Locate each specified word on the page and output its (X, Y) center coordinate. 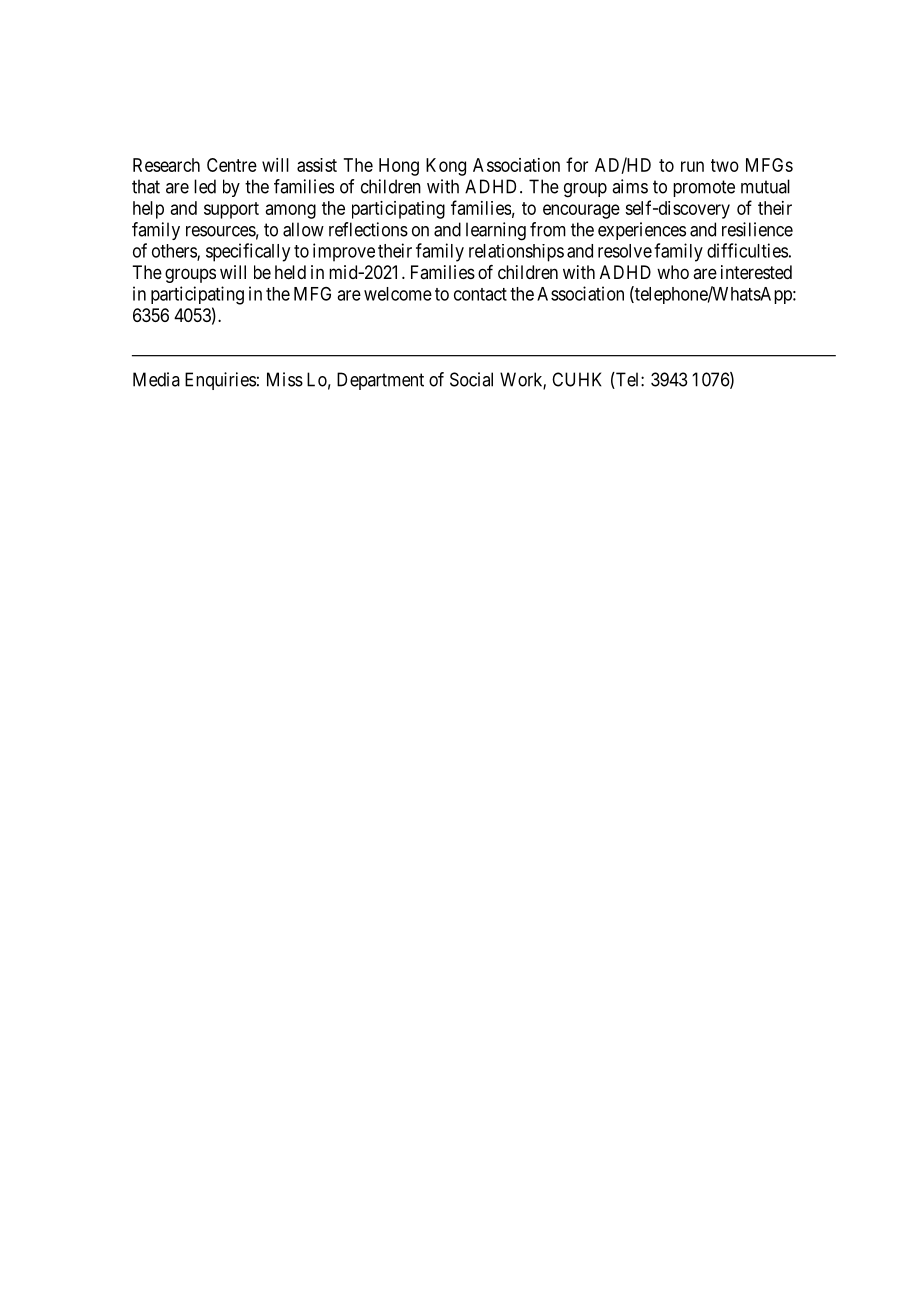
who (673, 272)
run (692, 166)
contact (480, 294)
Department (380, 381)
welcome (398, 294)
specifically (248, 252)
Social (471, 379)
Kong (446, 167)
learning (496, 231)
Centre (232, 165)
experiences (642, 231)
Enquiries (220, 381)
